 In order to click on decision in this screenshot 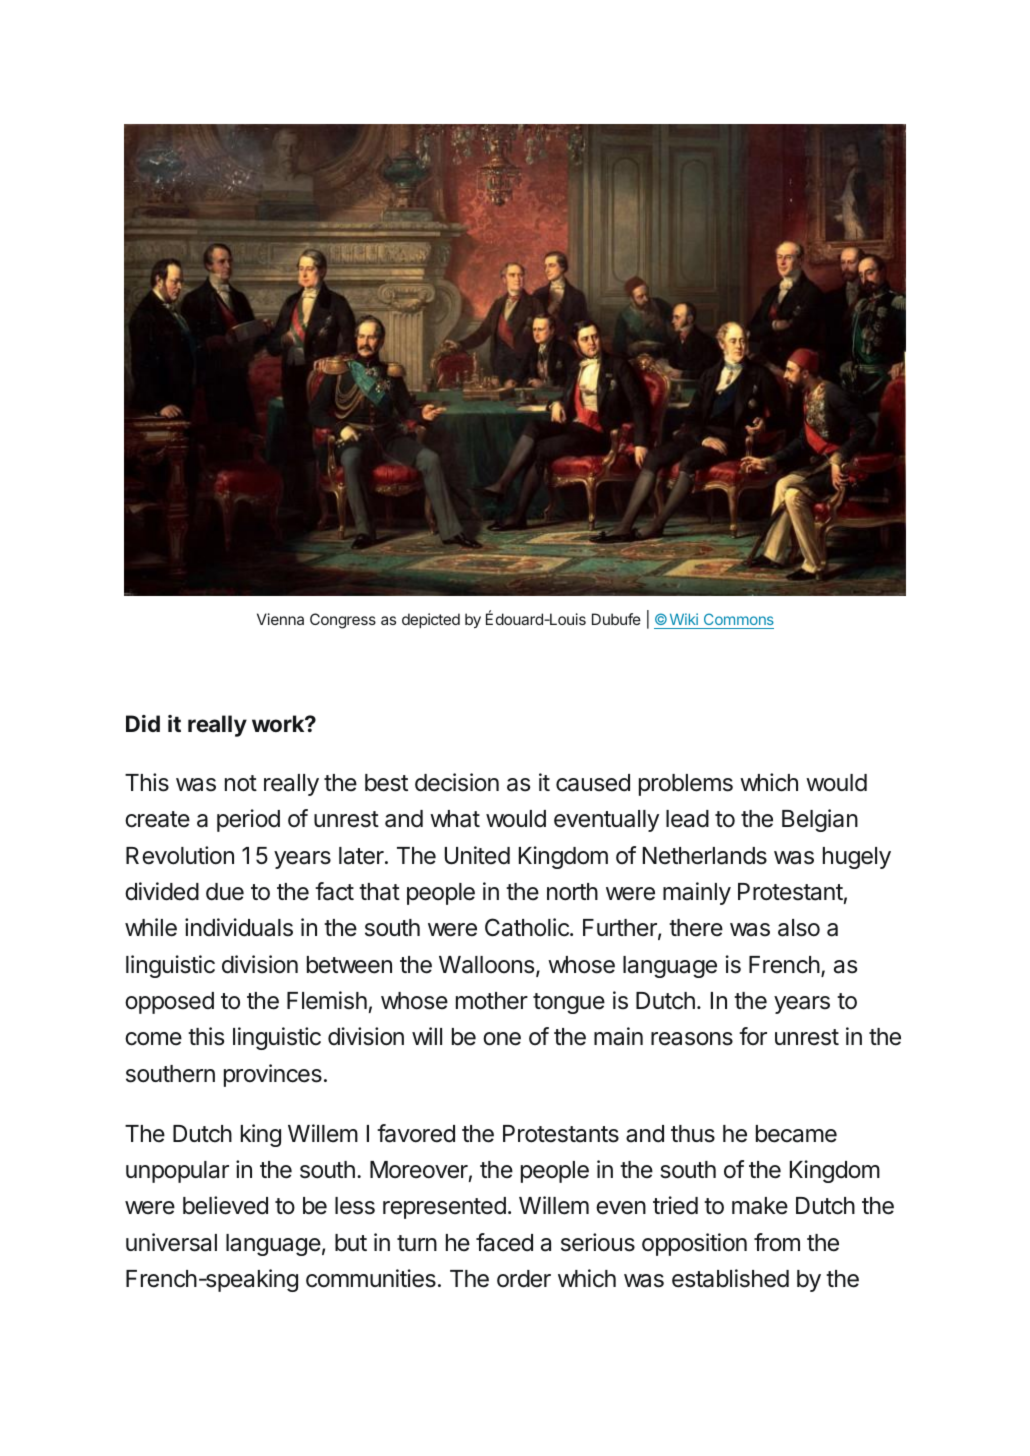, I will do `click(457, 782)`.
